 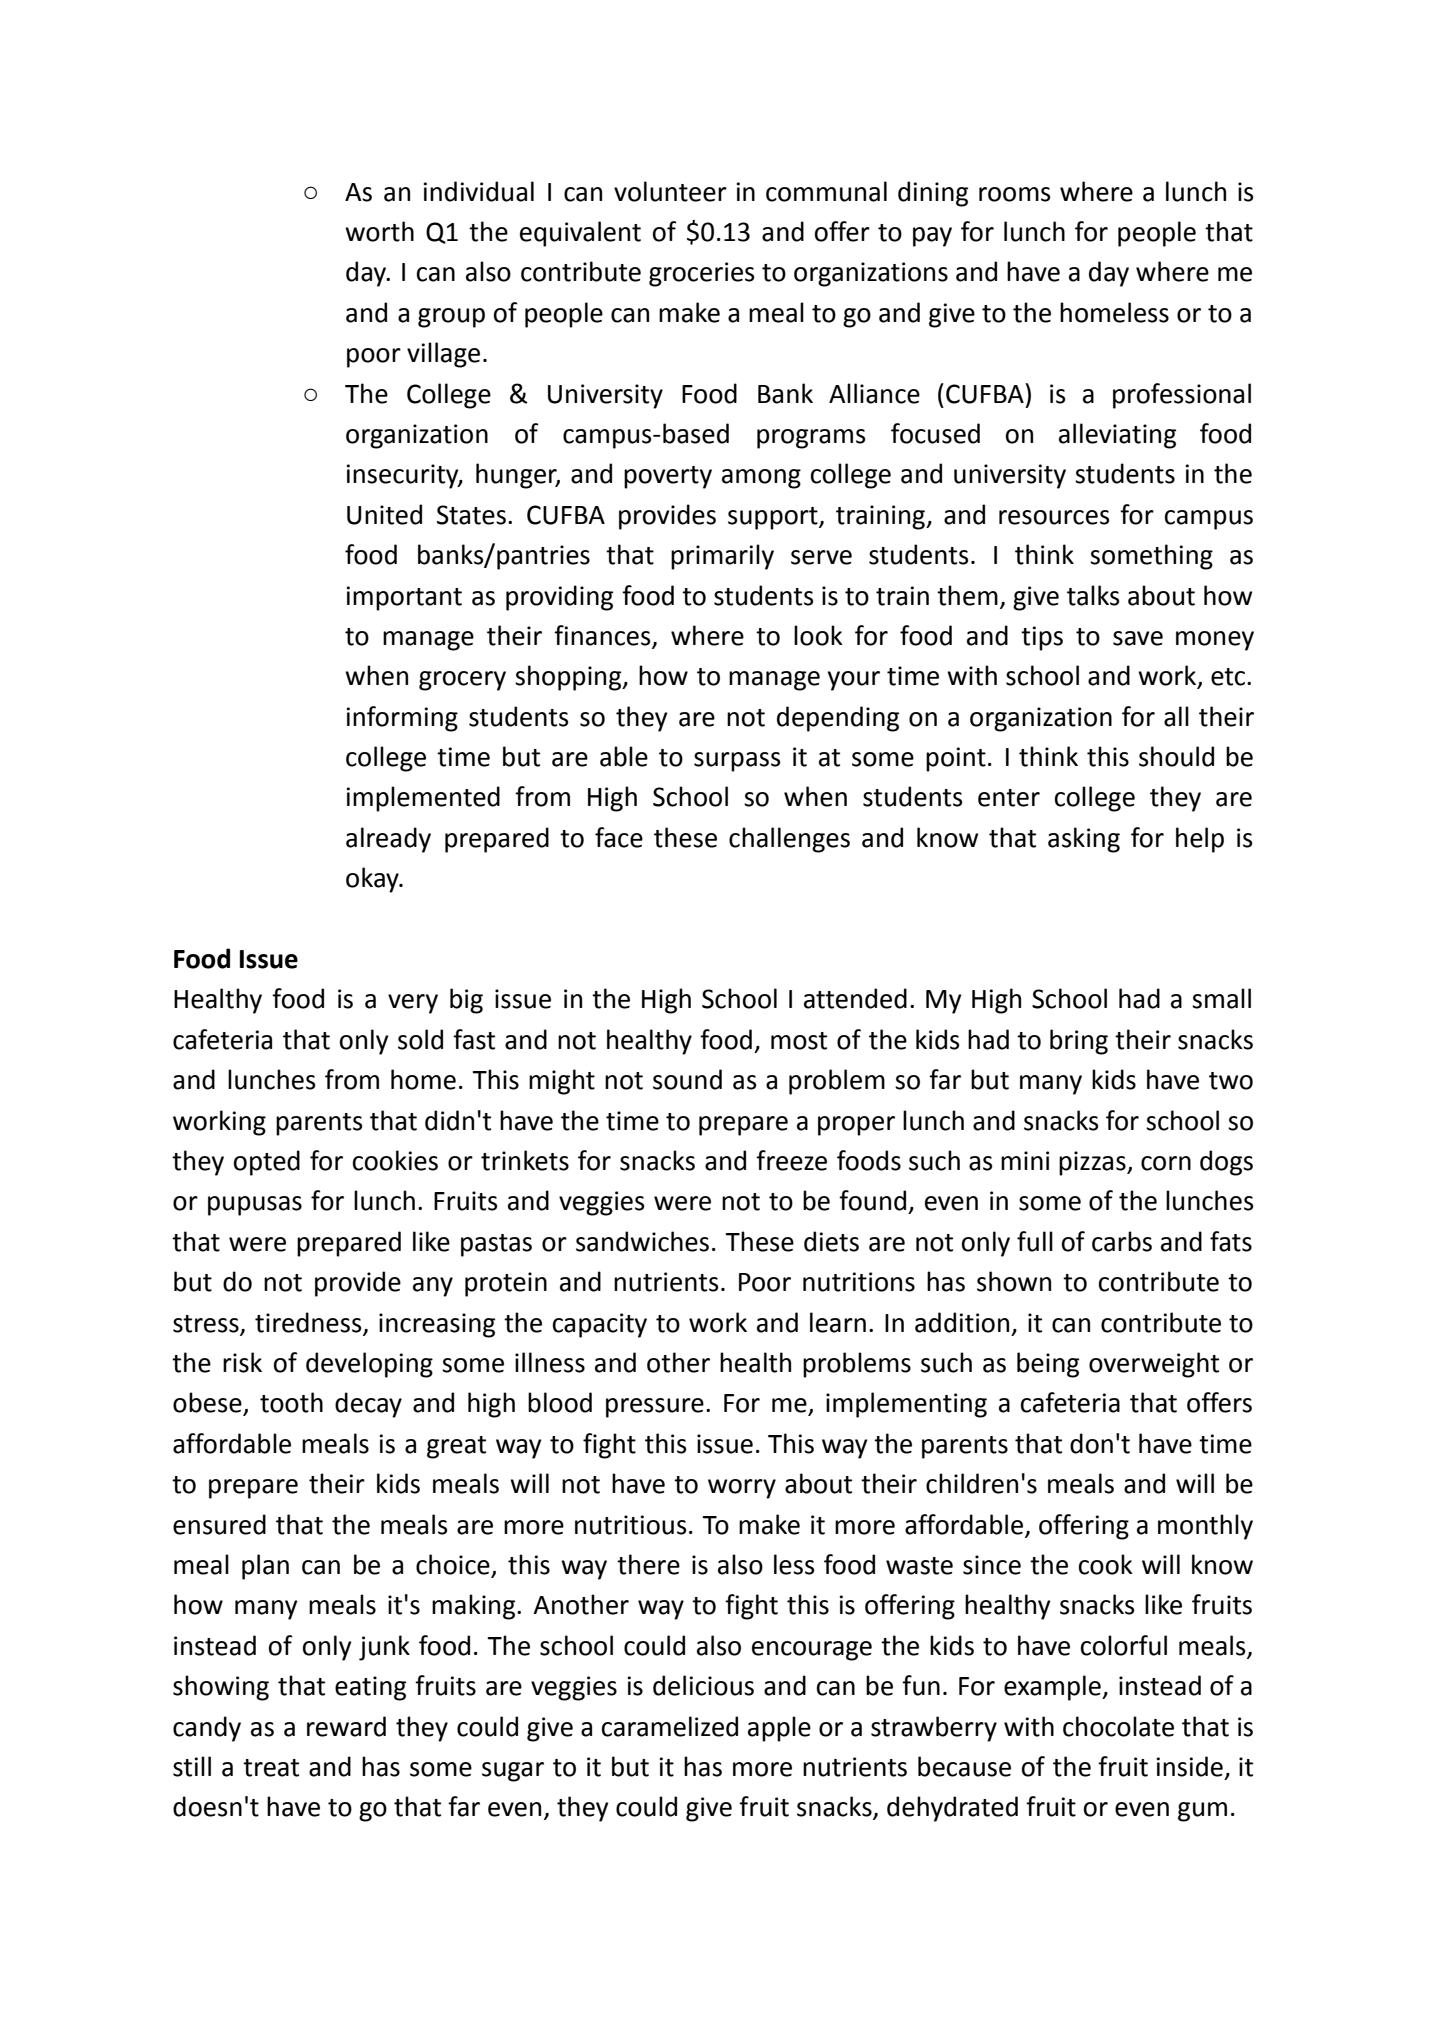 I want to click on rooms, so click(x=1015, y=194).
